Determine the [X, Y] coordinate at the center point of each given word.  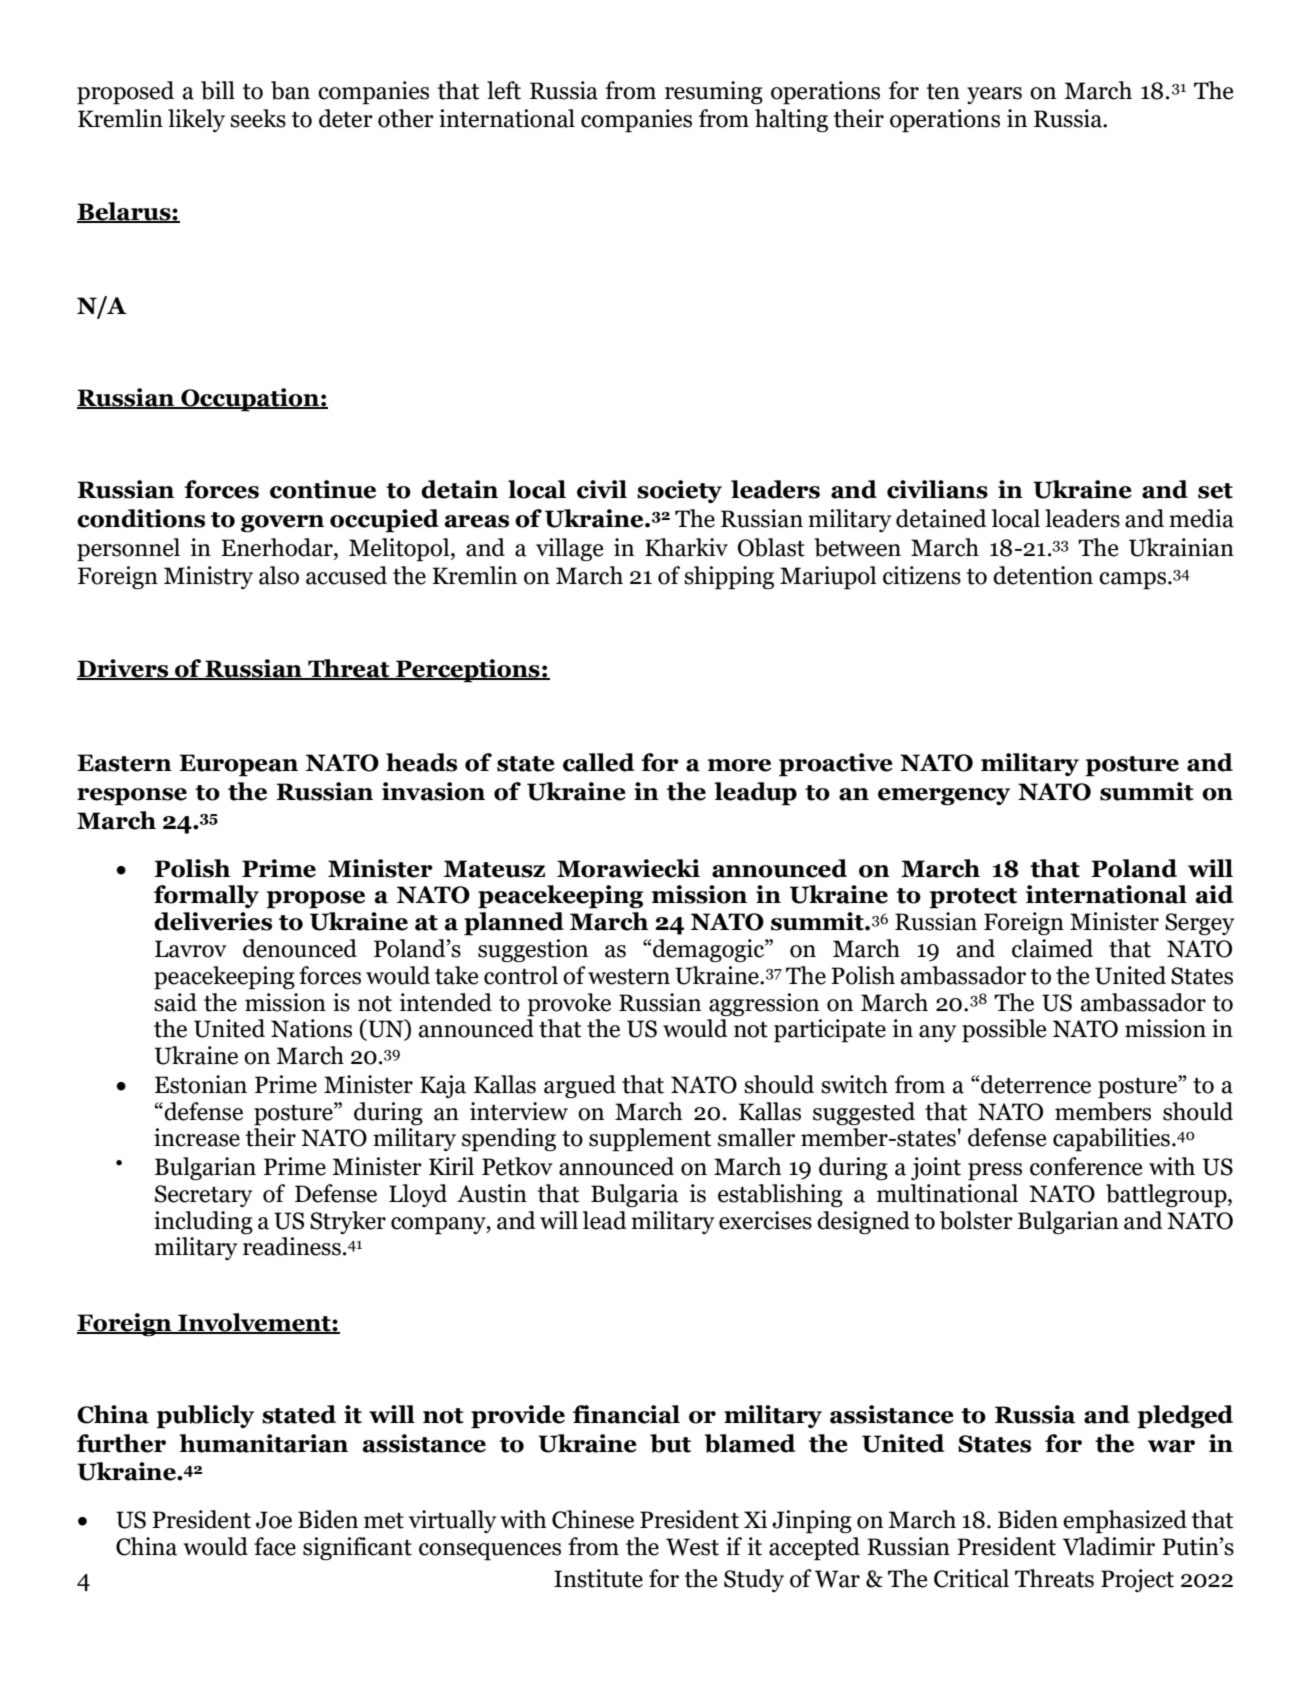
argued [580, 1086]
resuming [714, 92]
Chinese [593, 1519]
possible [1004, 1031]
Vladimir [1109, 1546]
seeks [258, 118]
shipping [729, 578]
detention [1043, 575]
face [275, 1546]
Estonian [201, 1084]
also [279, 575]
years [994, 95]
